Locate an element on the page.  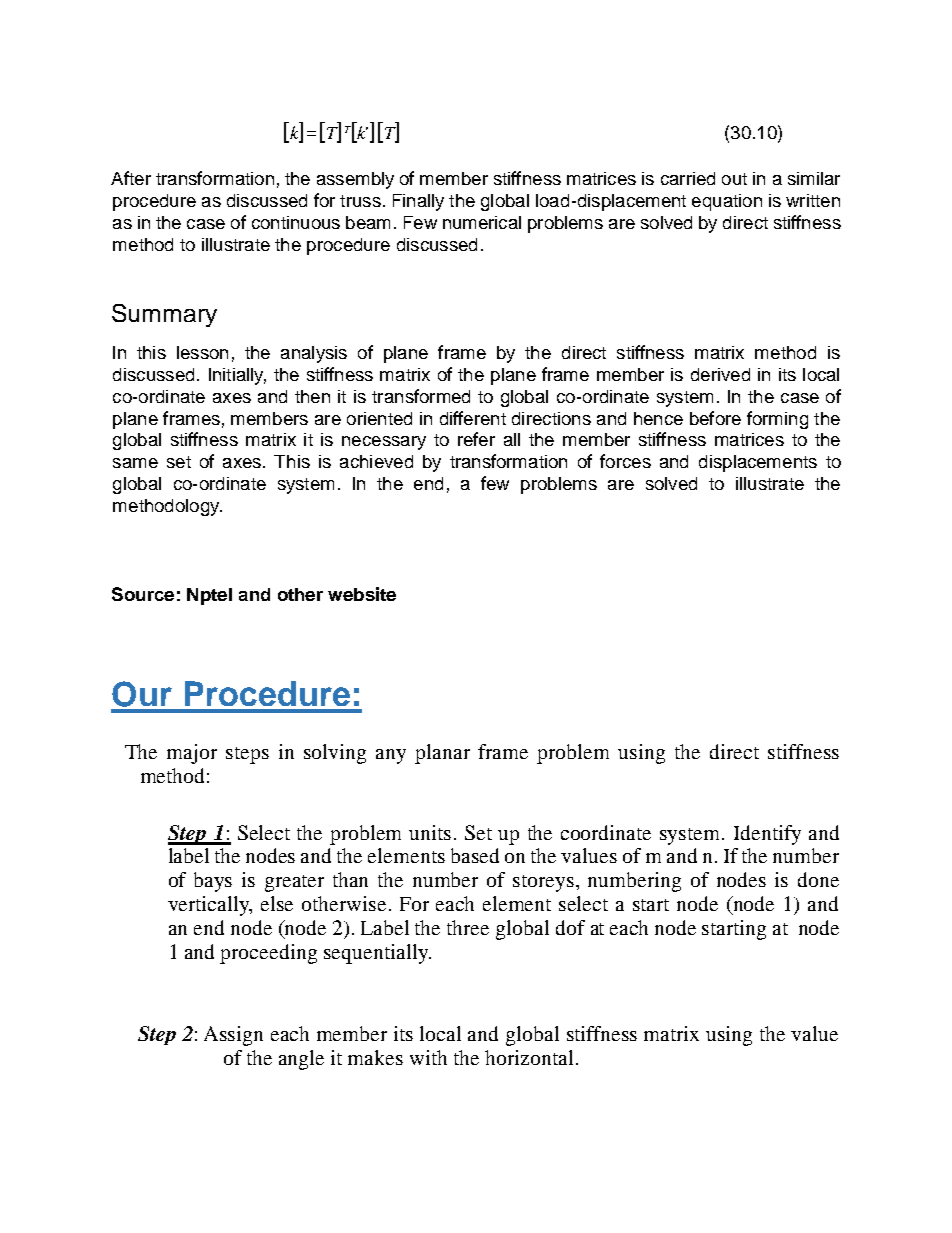
different is located at coordinates (473, 418).
